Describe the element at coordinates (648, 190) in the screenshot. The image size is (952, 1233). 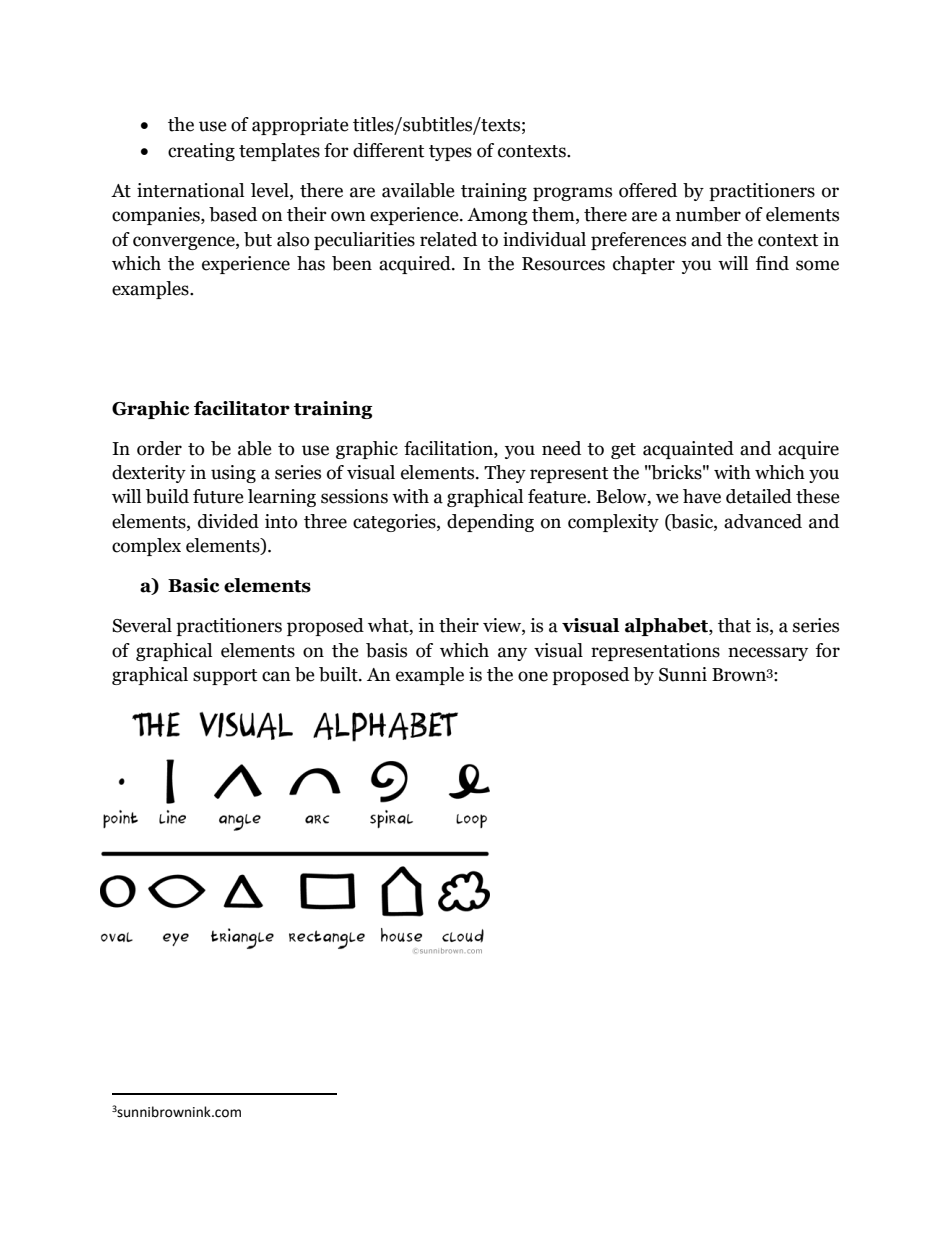
I see `offered` at that location.
